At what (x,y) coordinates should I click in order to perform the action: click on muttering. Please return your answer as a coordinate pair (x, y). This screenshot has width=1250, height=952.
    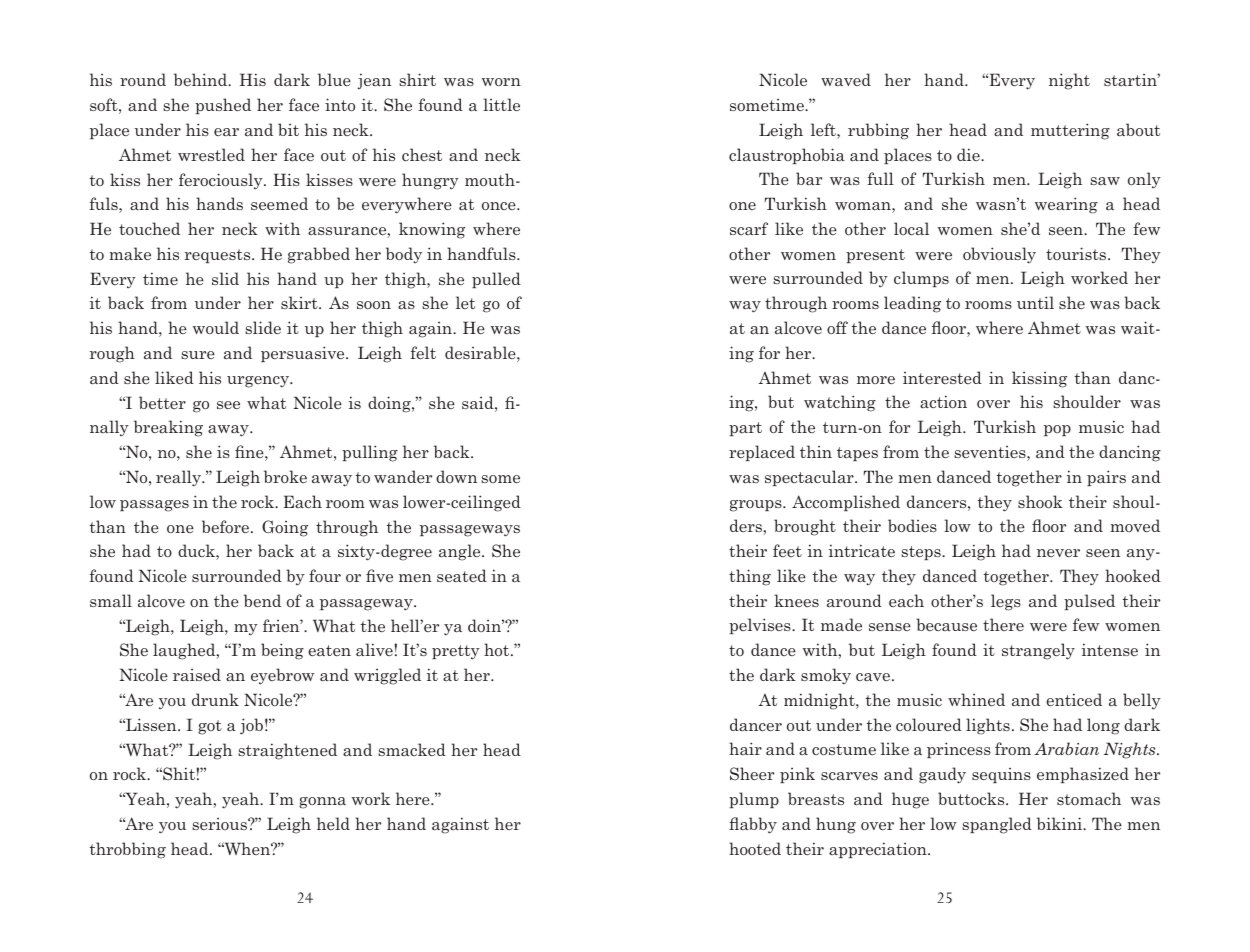
    Looking at the image, I should click on (1070, 131).
